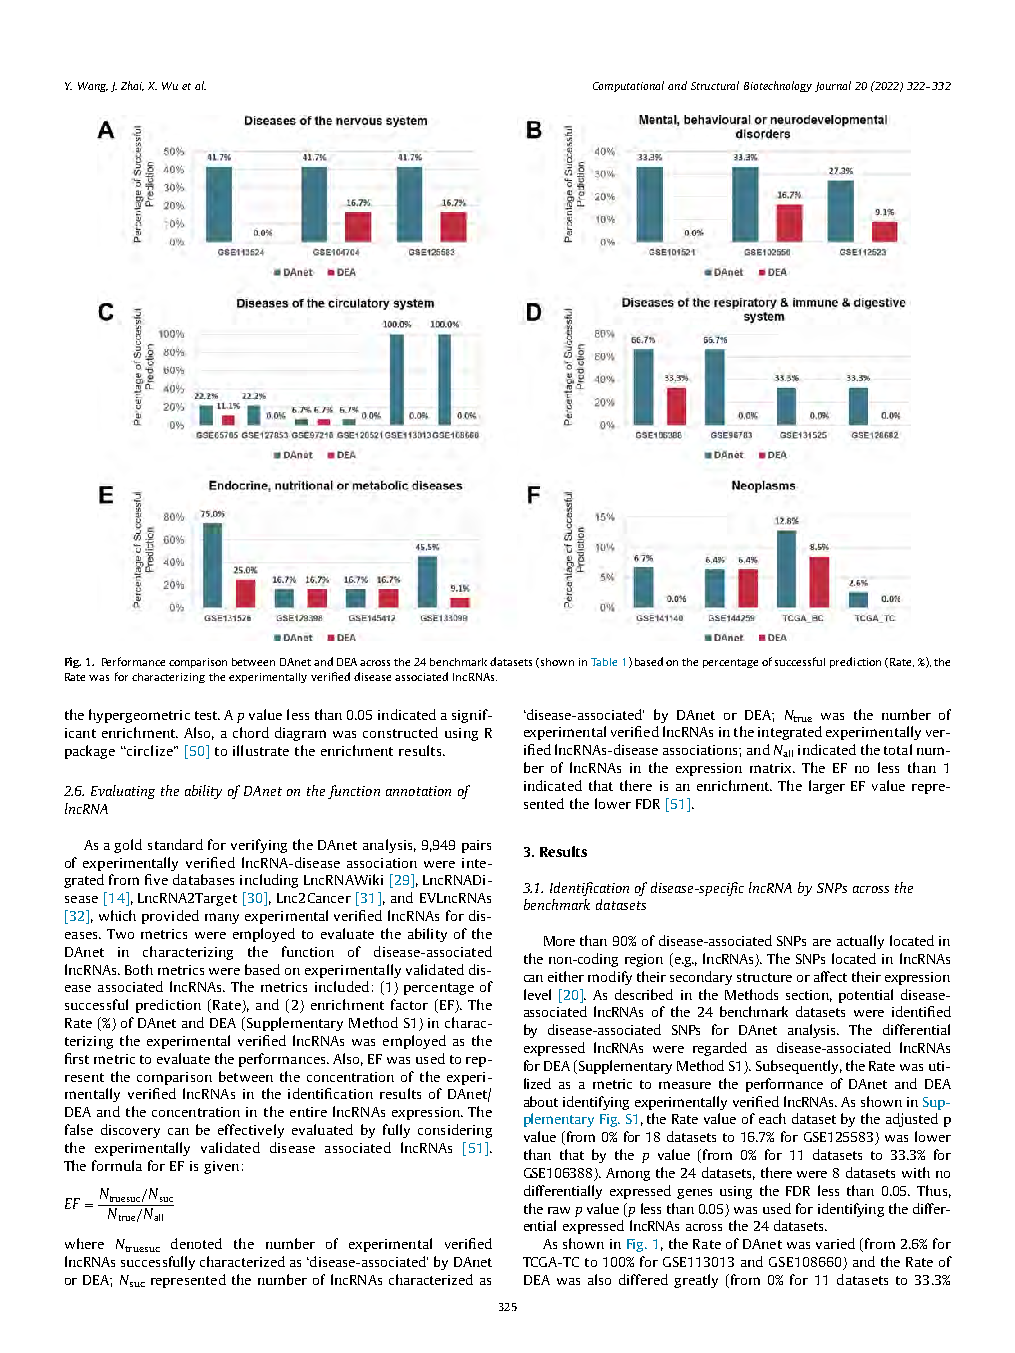  I want to click on Both, so click(139, 969).
